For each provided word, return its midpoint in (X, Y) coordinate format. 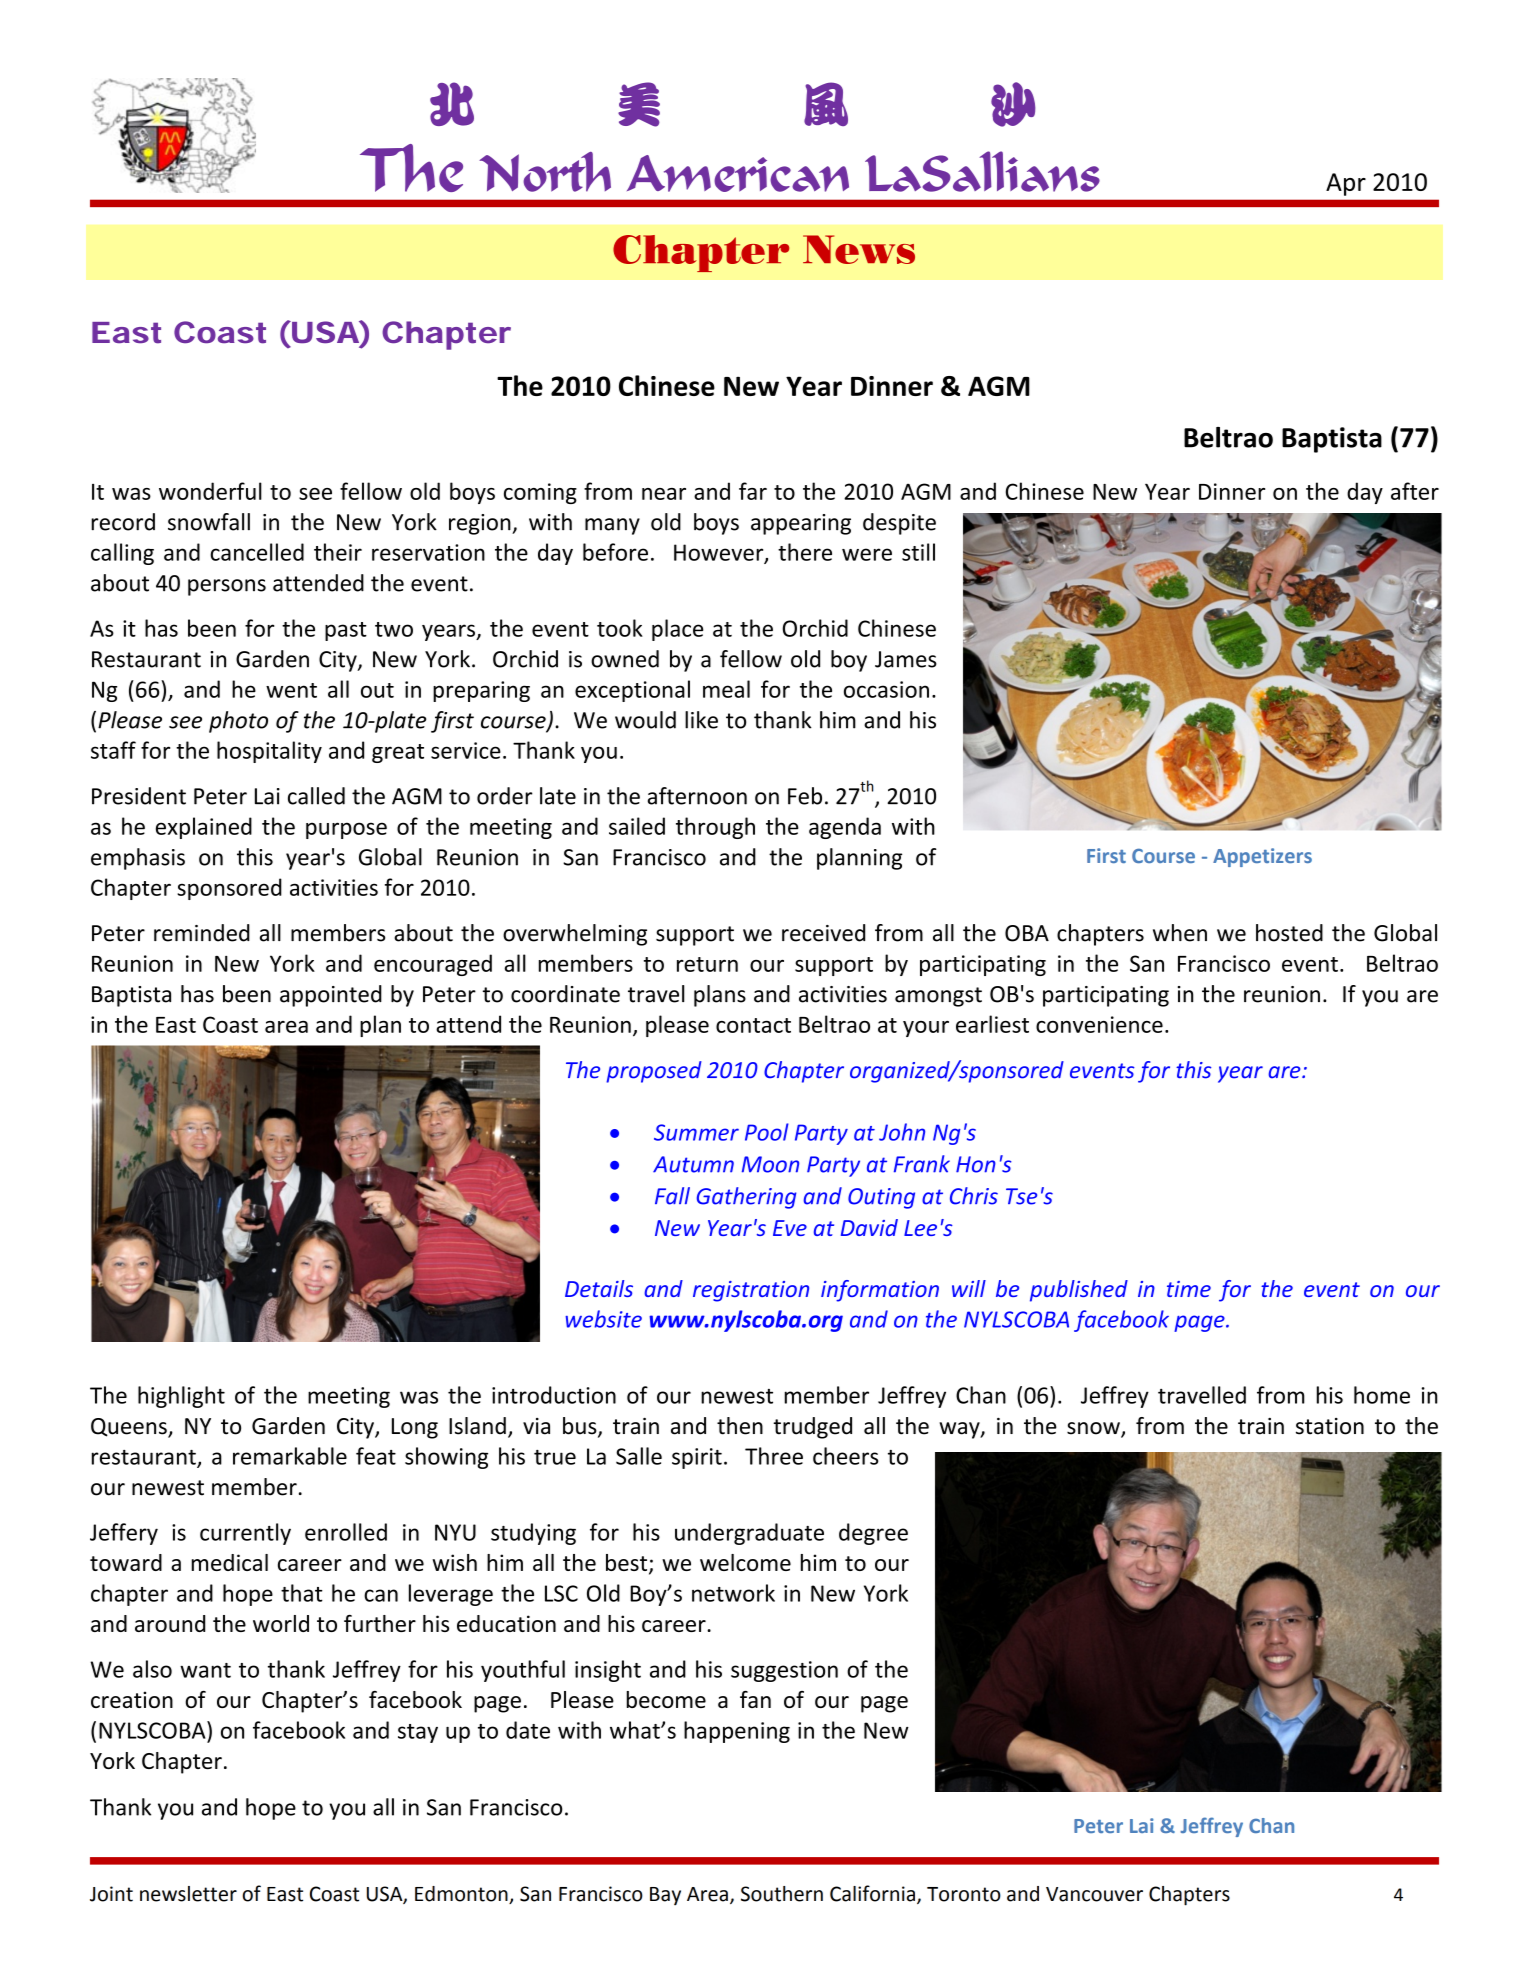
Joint (111, 1894)
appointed (331, 996)
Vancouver (1094, 1894)
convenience (1099, 1024)
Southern (782, 1894)
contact (753, 1025)
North (545, 172)
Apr (1346, 184)
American (738, 173)
